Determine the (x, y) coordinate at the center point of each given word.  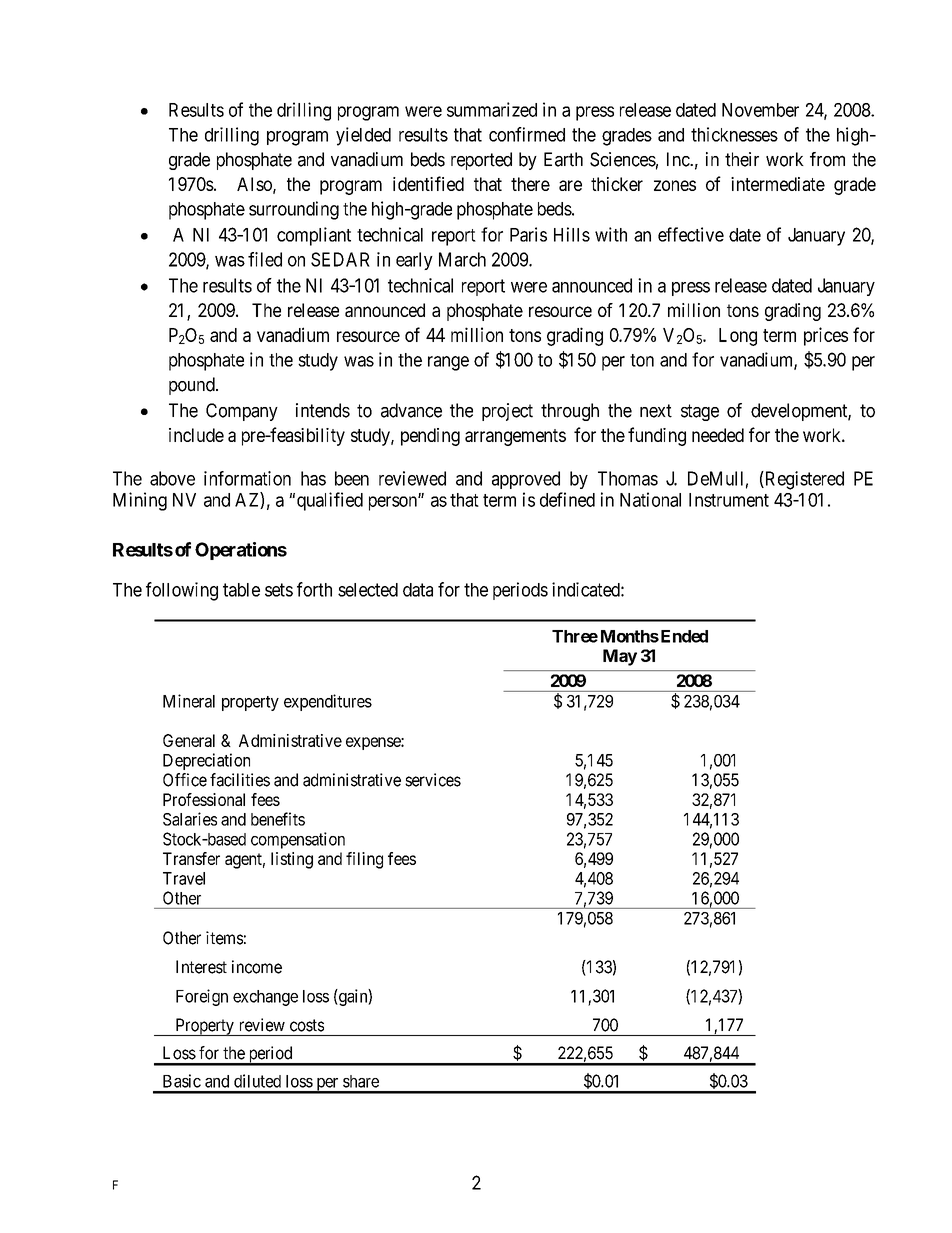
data (418, 590)
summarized (492, 109)
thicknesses (734, 134)
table (241, 590)
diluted (257, 1081)
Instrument (729, 500)
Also (255, 185)
